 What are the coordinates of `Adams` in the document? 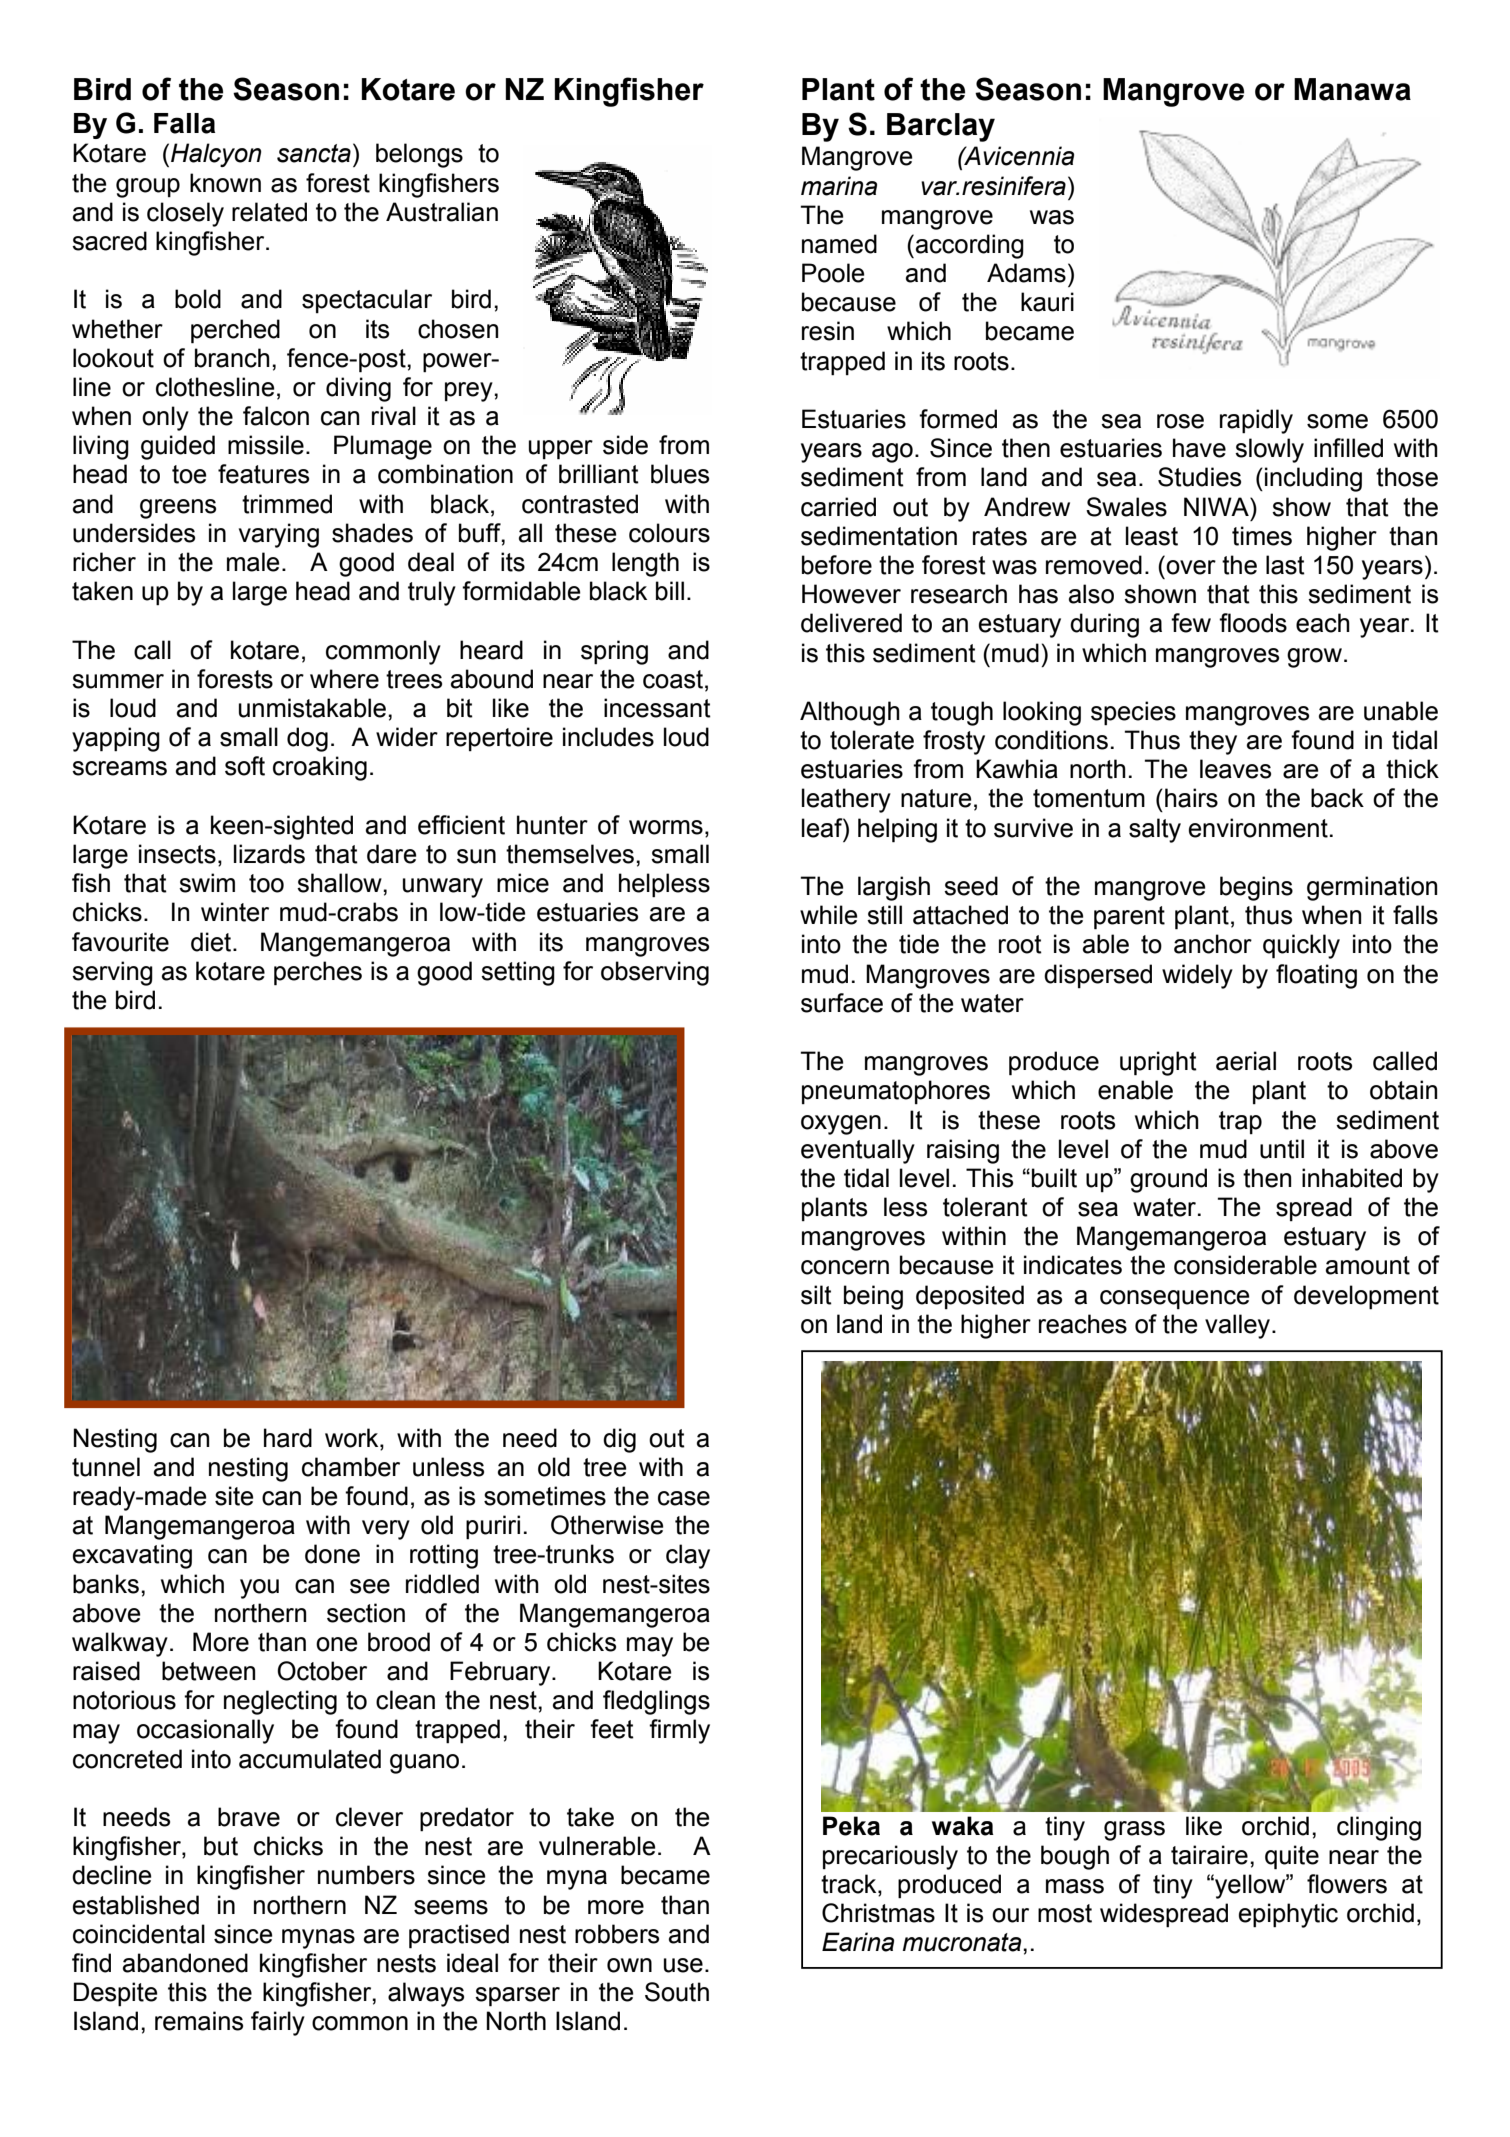 It's located at (1026, 273).
